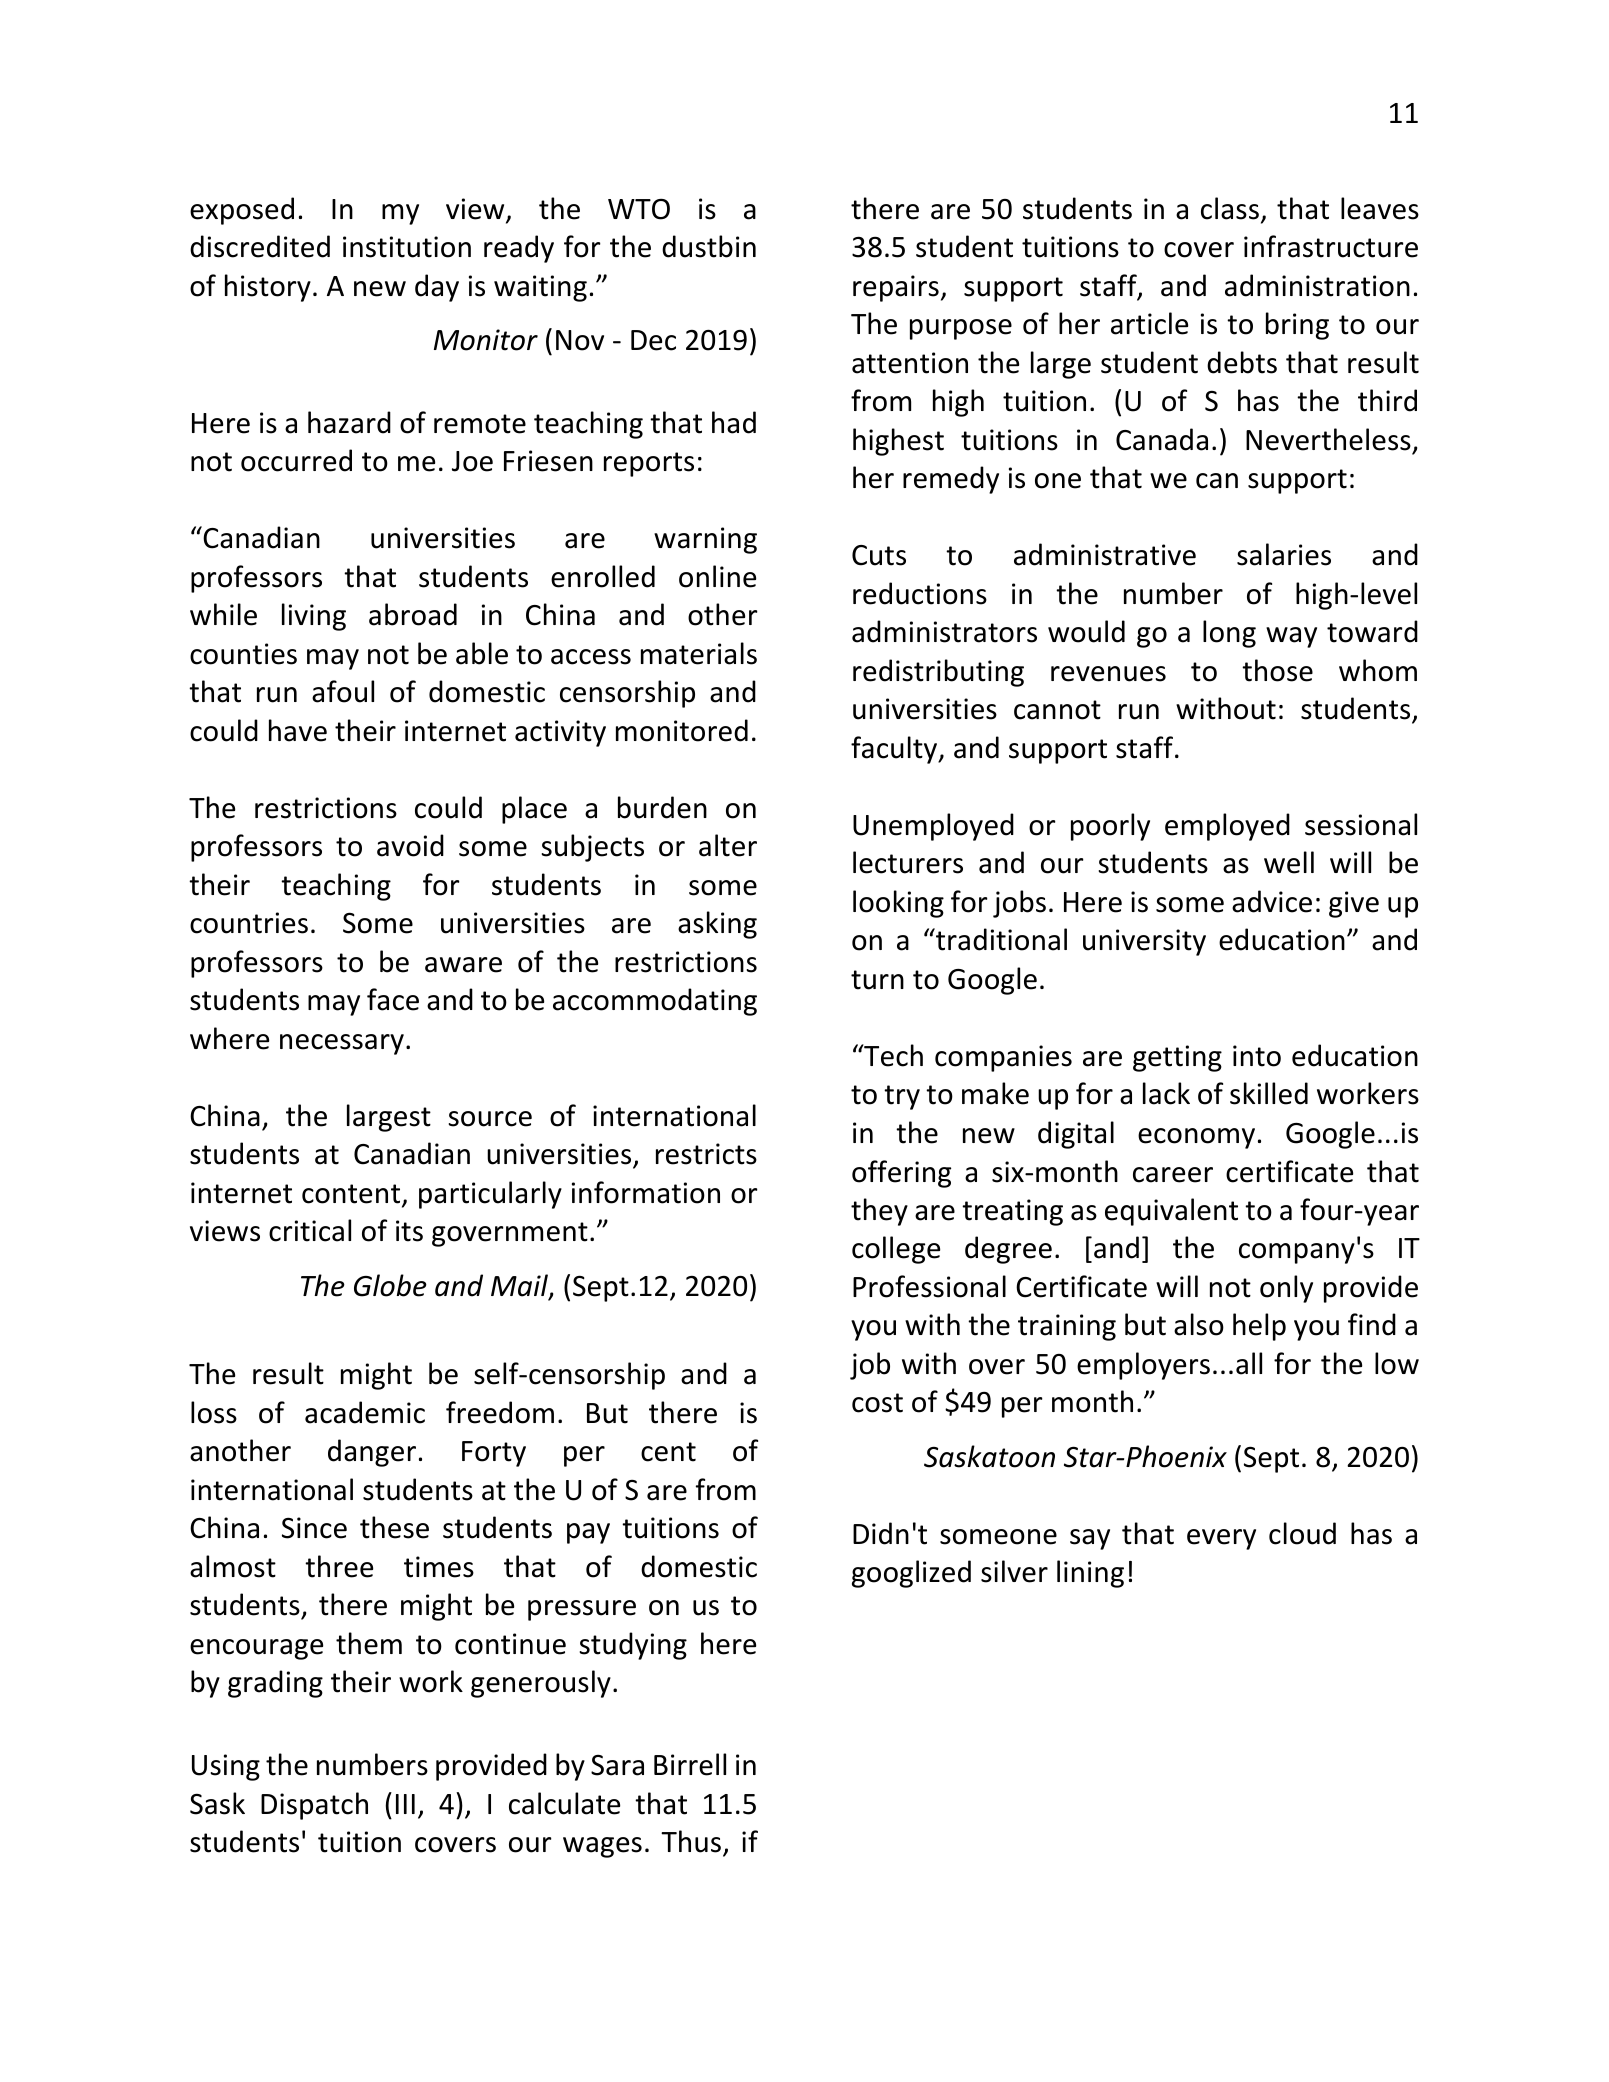 The width and height of the image is (1609, 2082). Describe the element at coordinates (877, 1403) in the image. I see `cost` at that location.
